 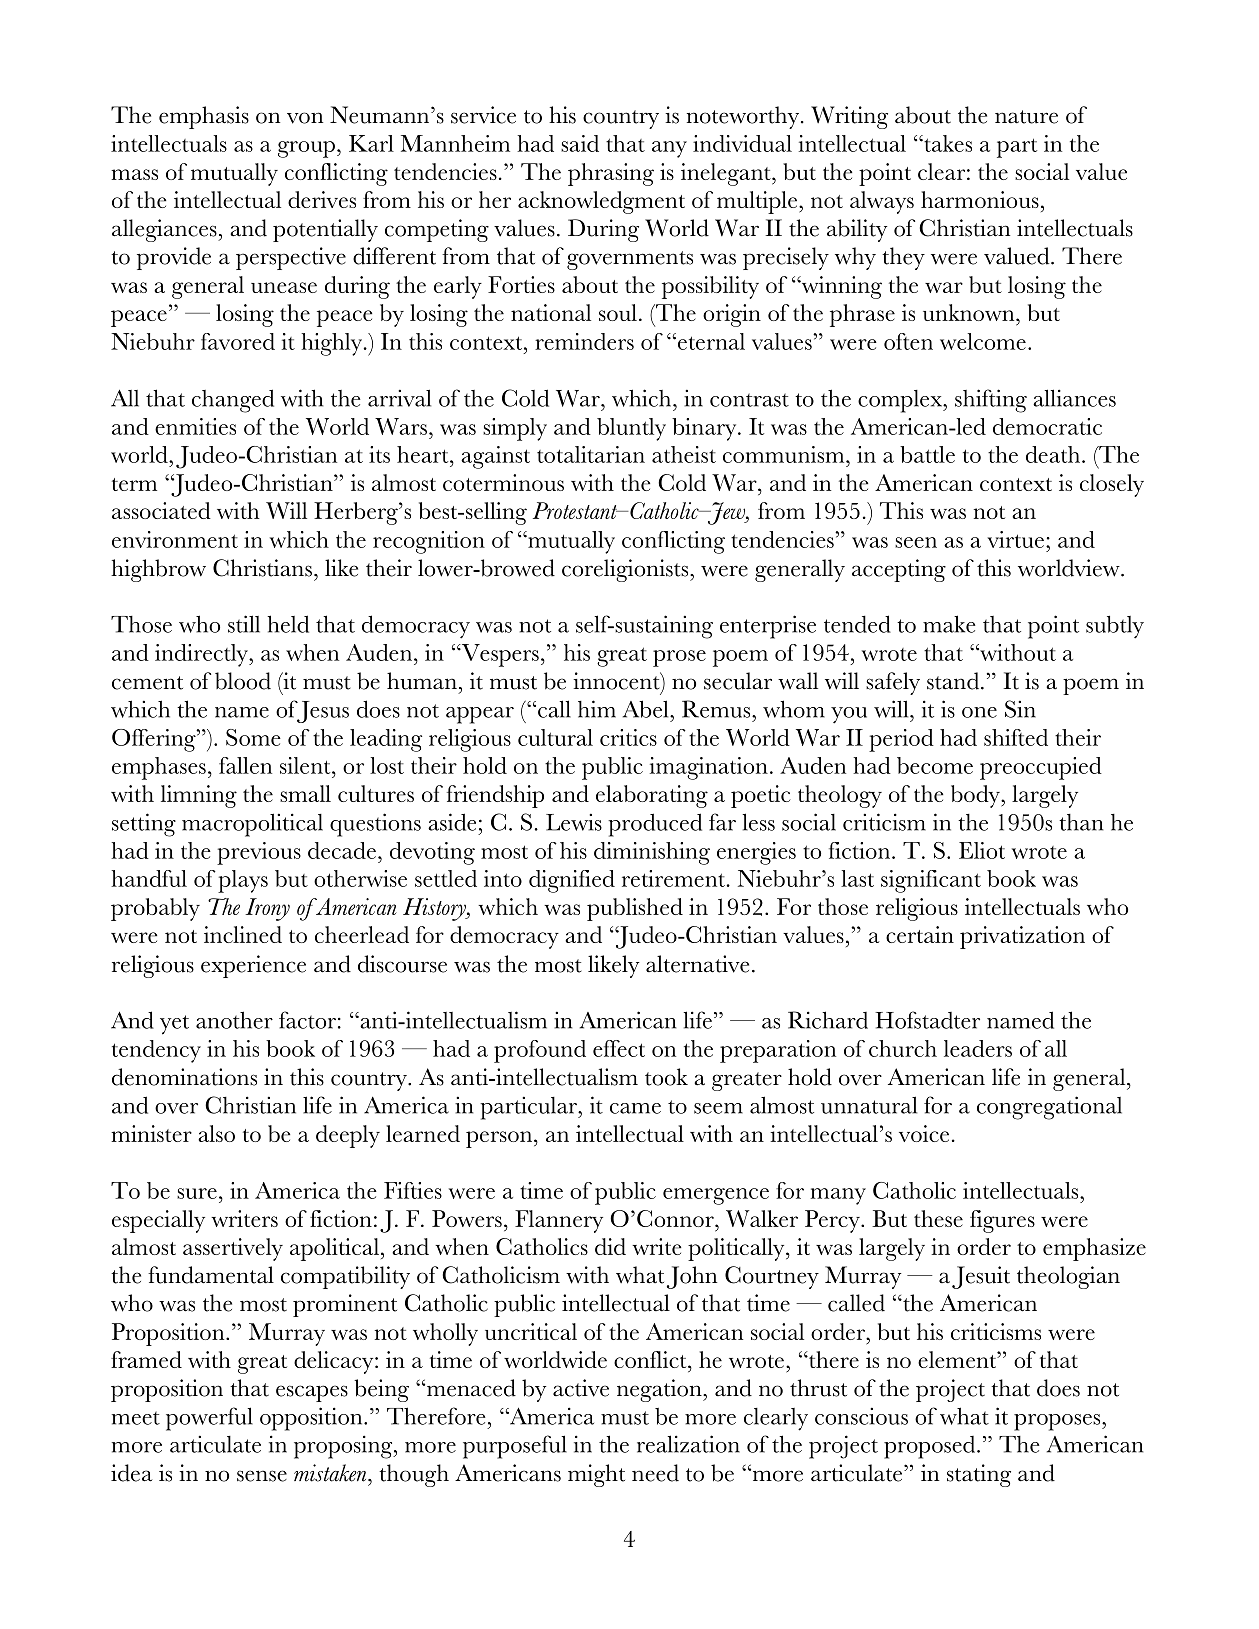 I want to click on still, so click(x=244, y=624).
